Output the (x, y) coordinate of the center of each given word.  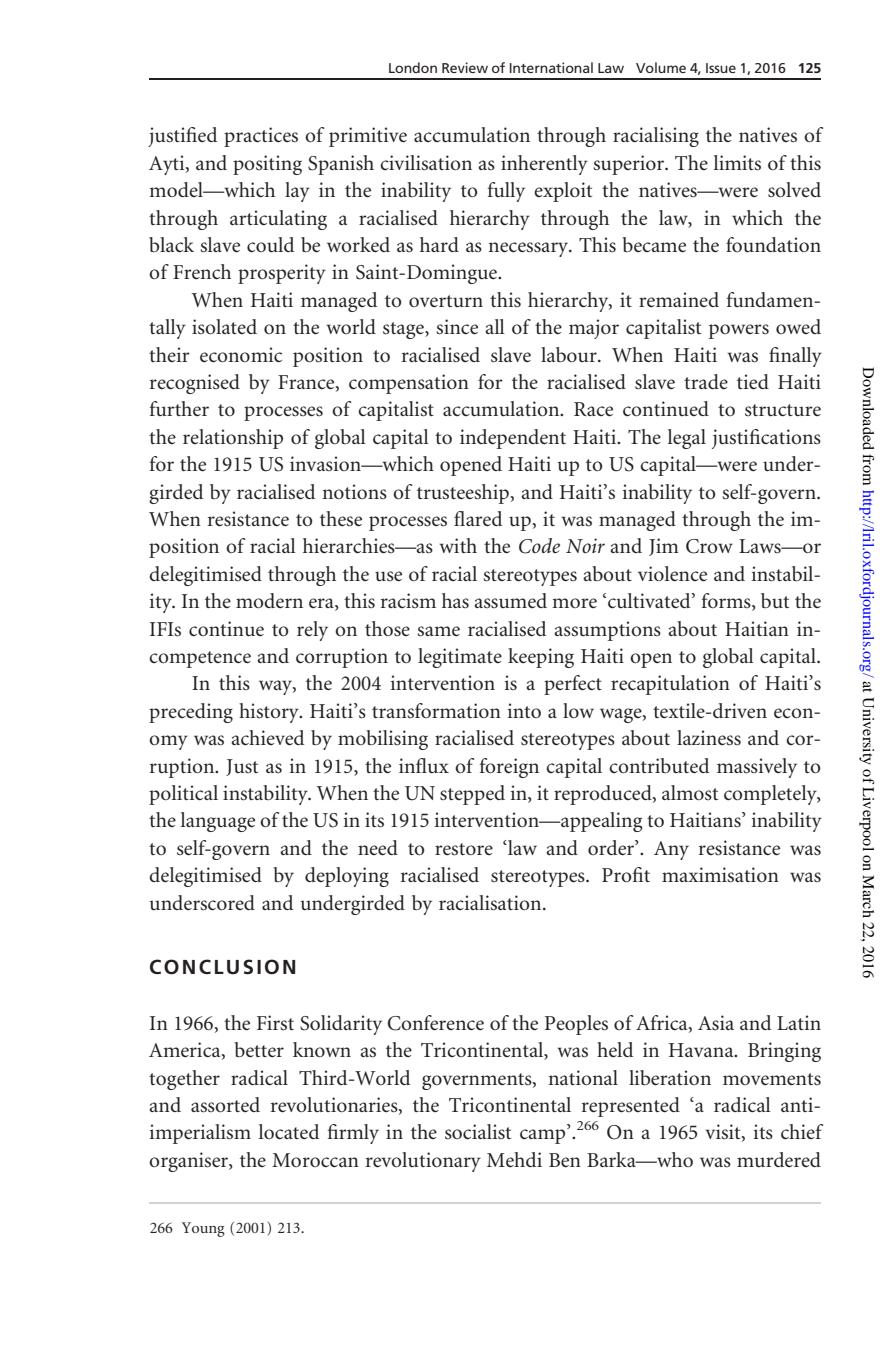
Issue (721, 68)
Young (203, 1229)
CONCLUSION (222, 967)
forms (727, 602)
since (457, 327)
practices (261, 137)
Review (465, 67)
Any (671, 850)
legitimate (460, 658)
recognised (195, 384)
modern (269, 601)
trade (706, 381)
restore (464, 849)
